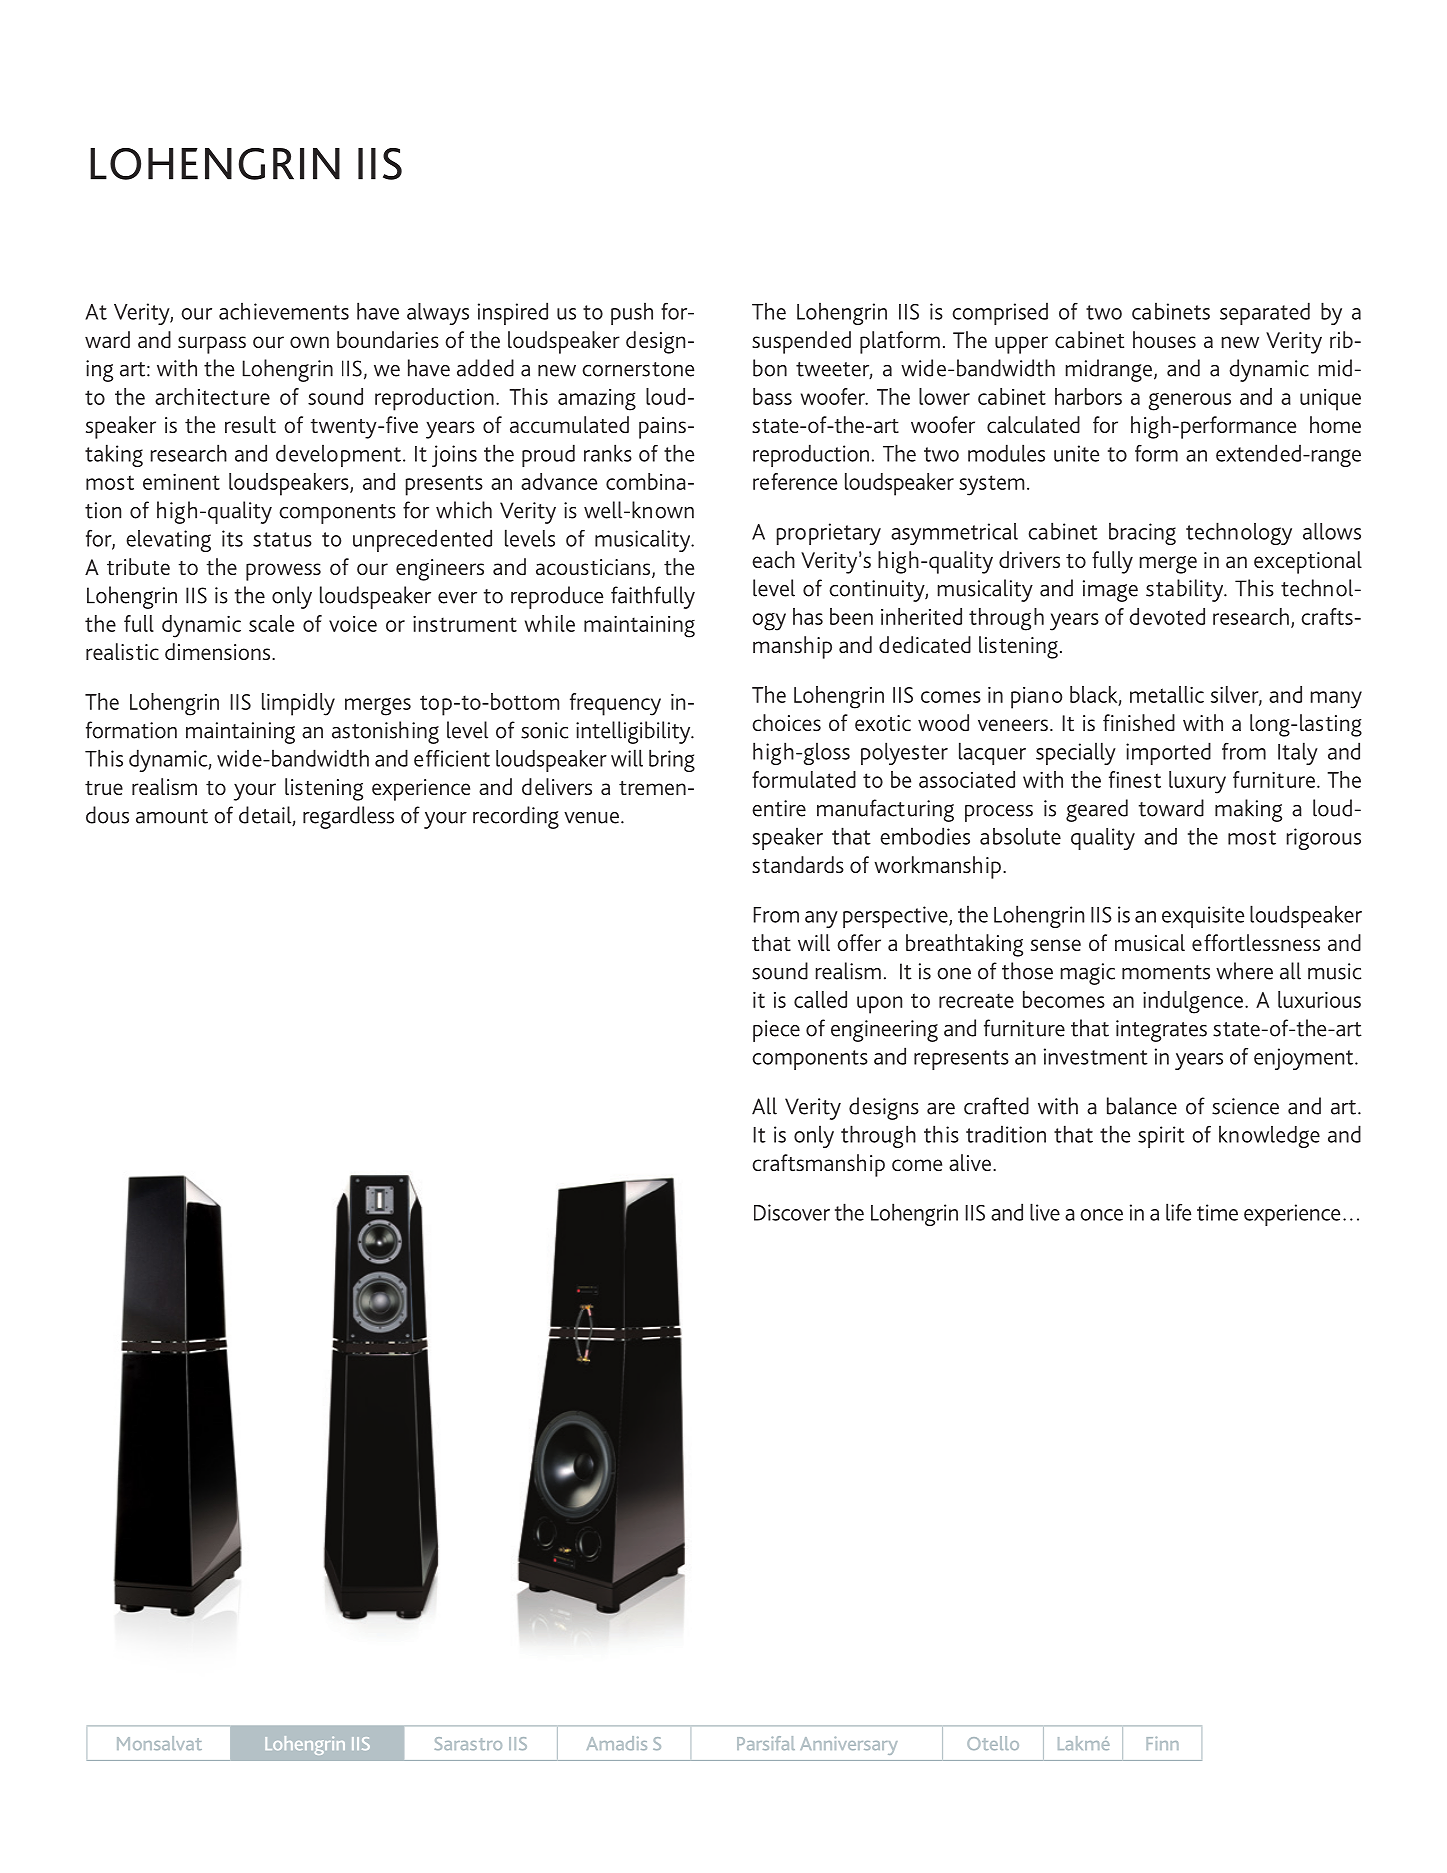  Describe the element at coordinates (792, 1212) in the screenshot. I see `Discover` at that location.
